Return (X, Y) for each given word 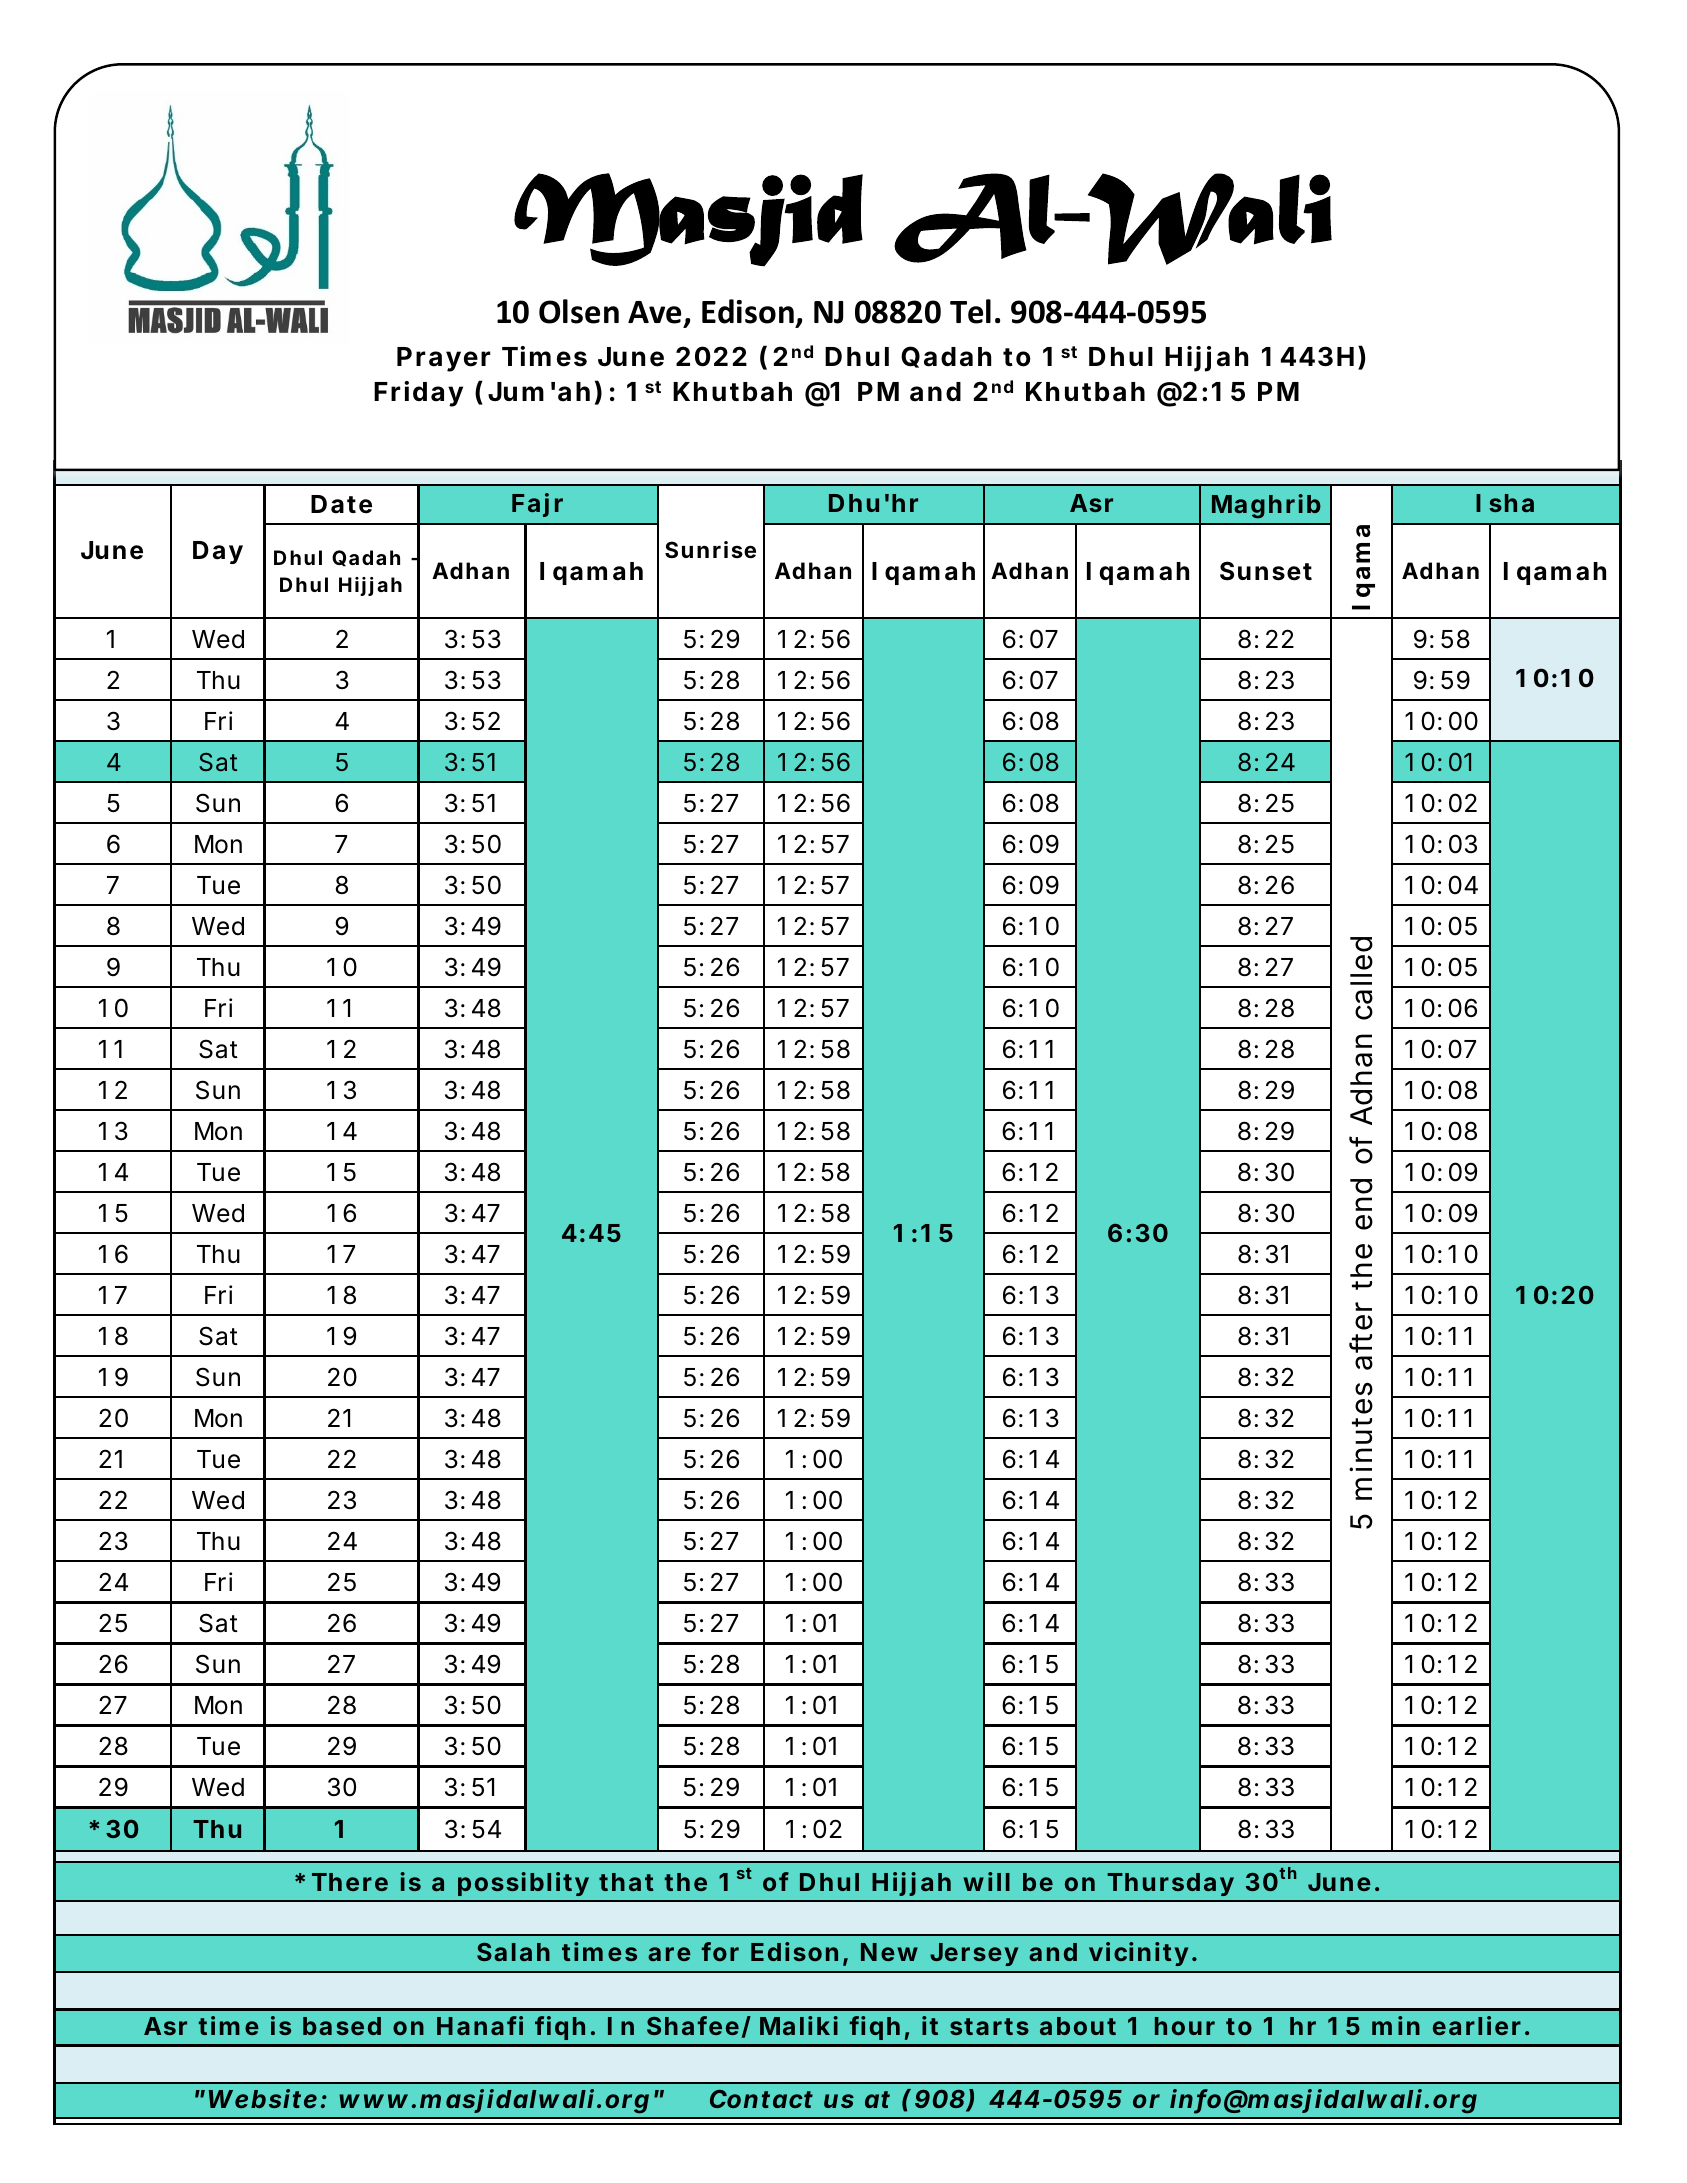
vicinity (1138, 1954)
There (350, 1882)
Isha (1505, 503)
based (342, 2026)
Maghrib (1266, 506)
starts (989, 2026)
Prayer (444, 359)
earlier (1477, 2025)
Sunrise (710, 550)
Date (341, 504)
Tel (970, 311)
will (986, 1881)
